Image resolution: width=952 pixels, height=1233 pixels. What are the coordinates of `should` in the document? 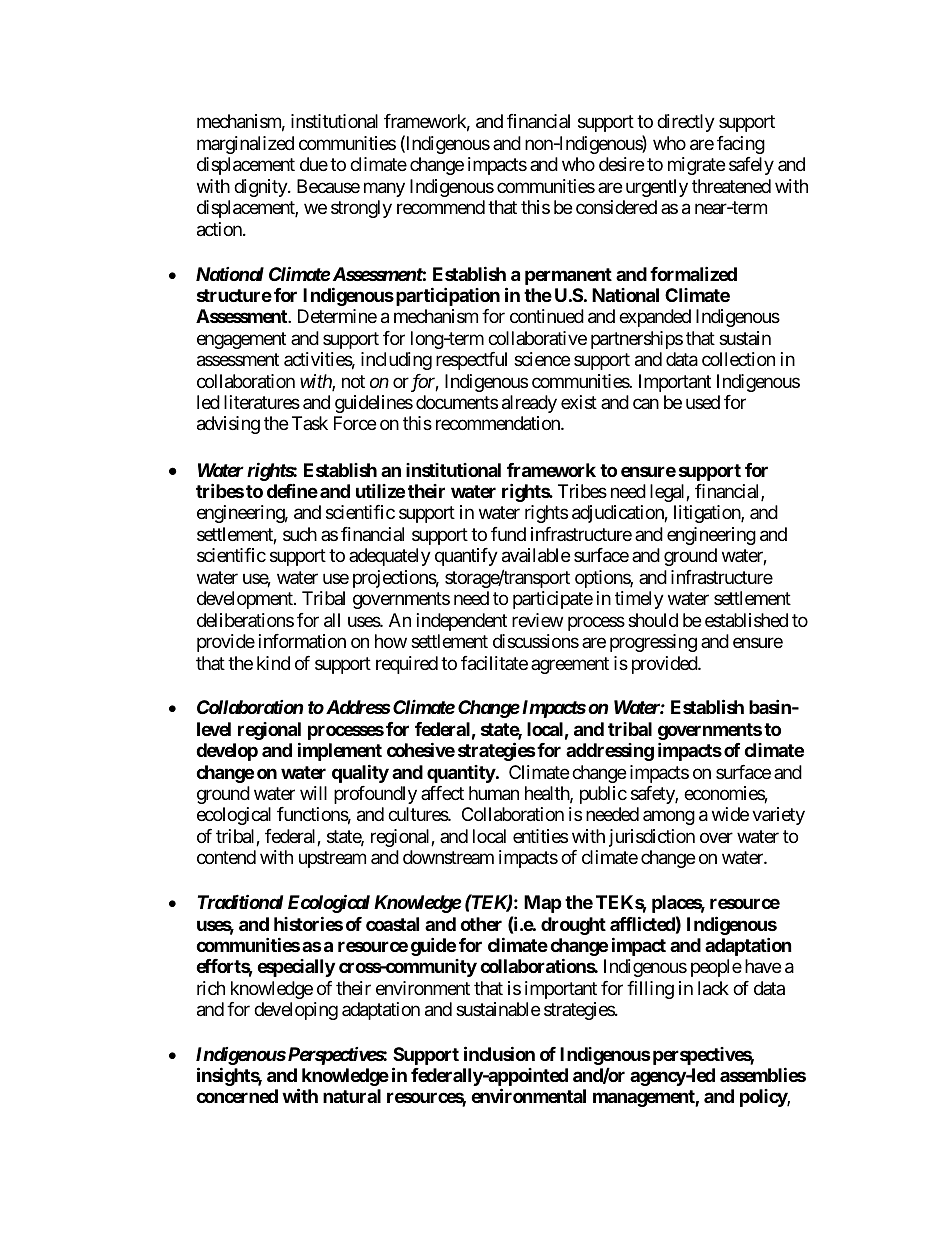 It's located at (653, 620).
